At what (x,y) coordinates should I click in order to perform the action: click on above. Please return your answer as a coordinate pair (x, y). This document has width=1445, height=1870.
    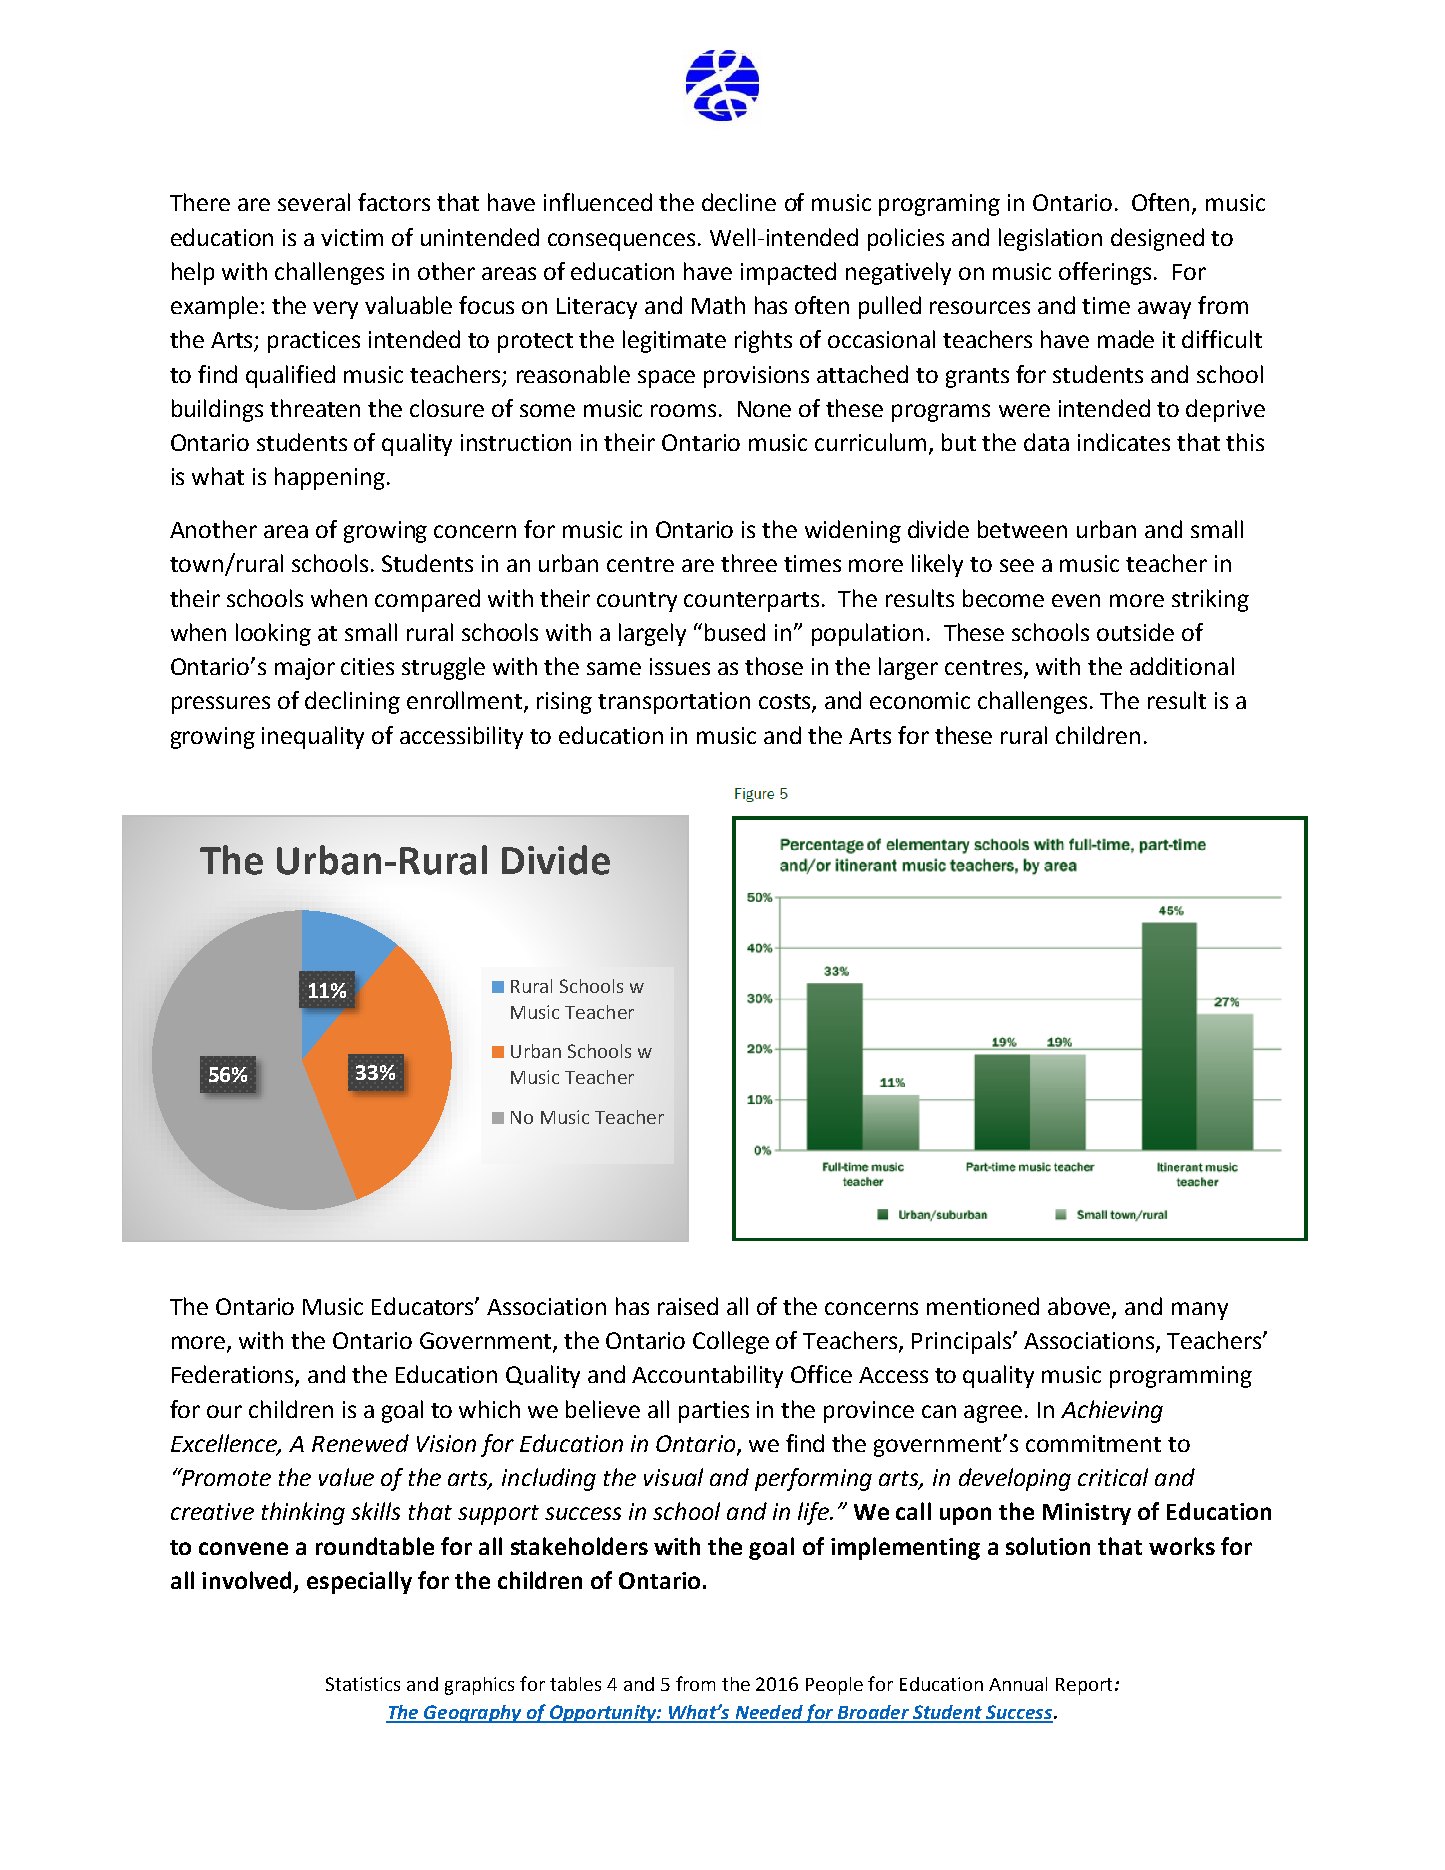
    Looking at the image, I should click on (1080, 1307).
